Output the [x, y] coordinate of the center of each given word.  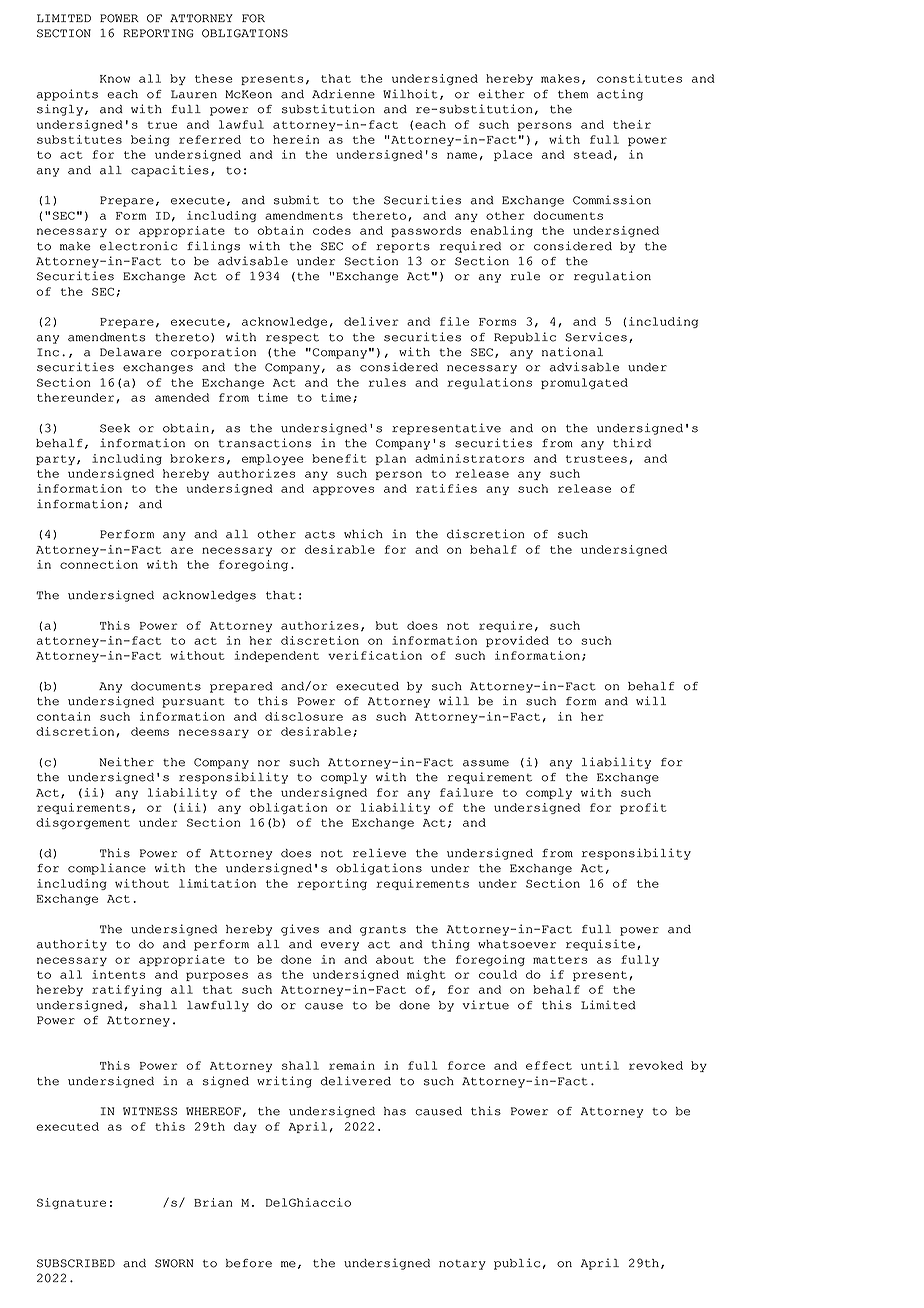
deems [150, 731]
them [573, 94]
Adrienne [343, 94]
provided [517, 641]
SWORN [174, 1263]
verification [375, 655]
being [150, 140]
